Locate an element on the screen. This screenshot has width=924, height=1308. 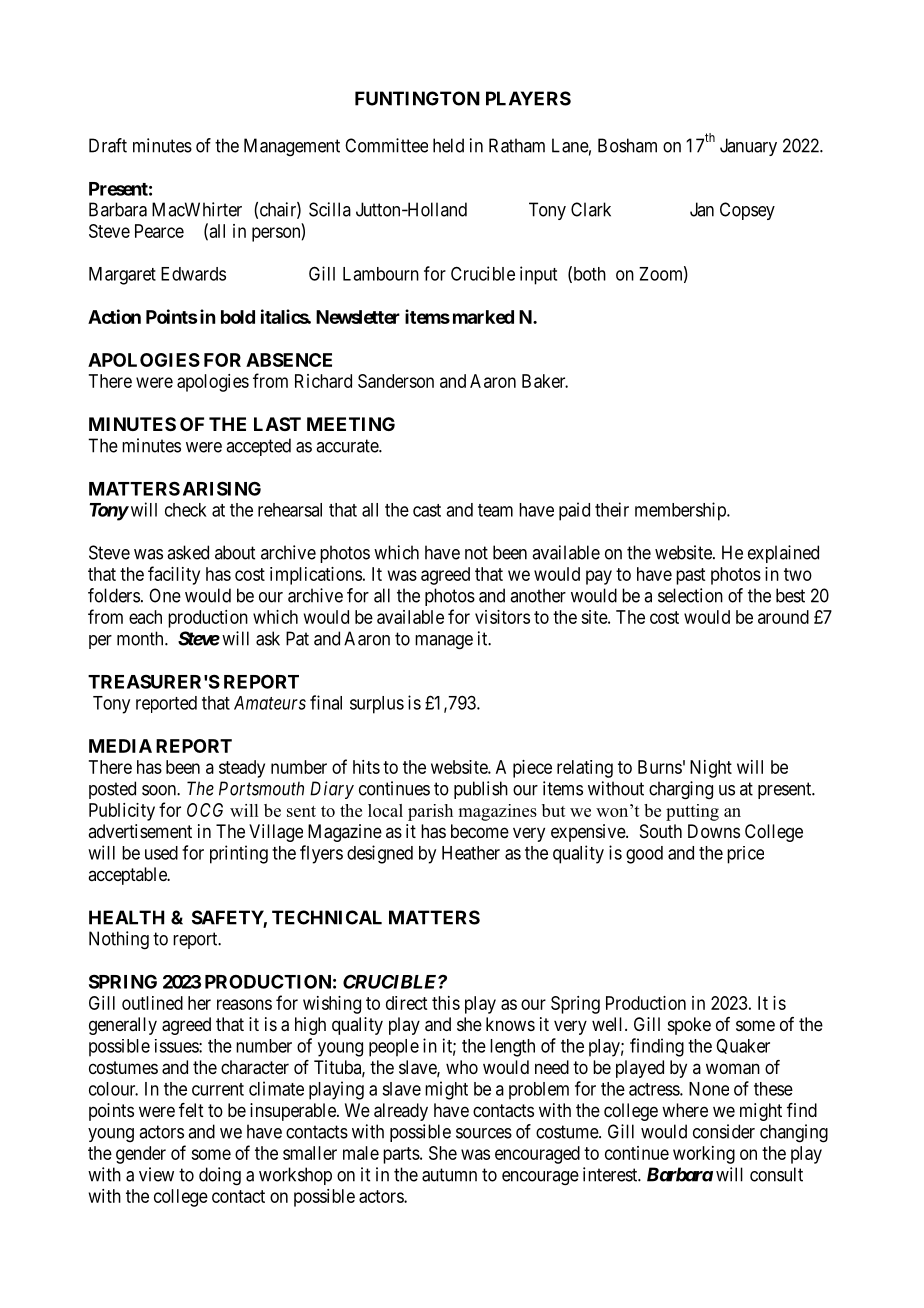
Pearce is located at coordinates (159, 231).
